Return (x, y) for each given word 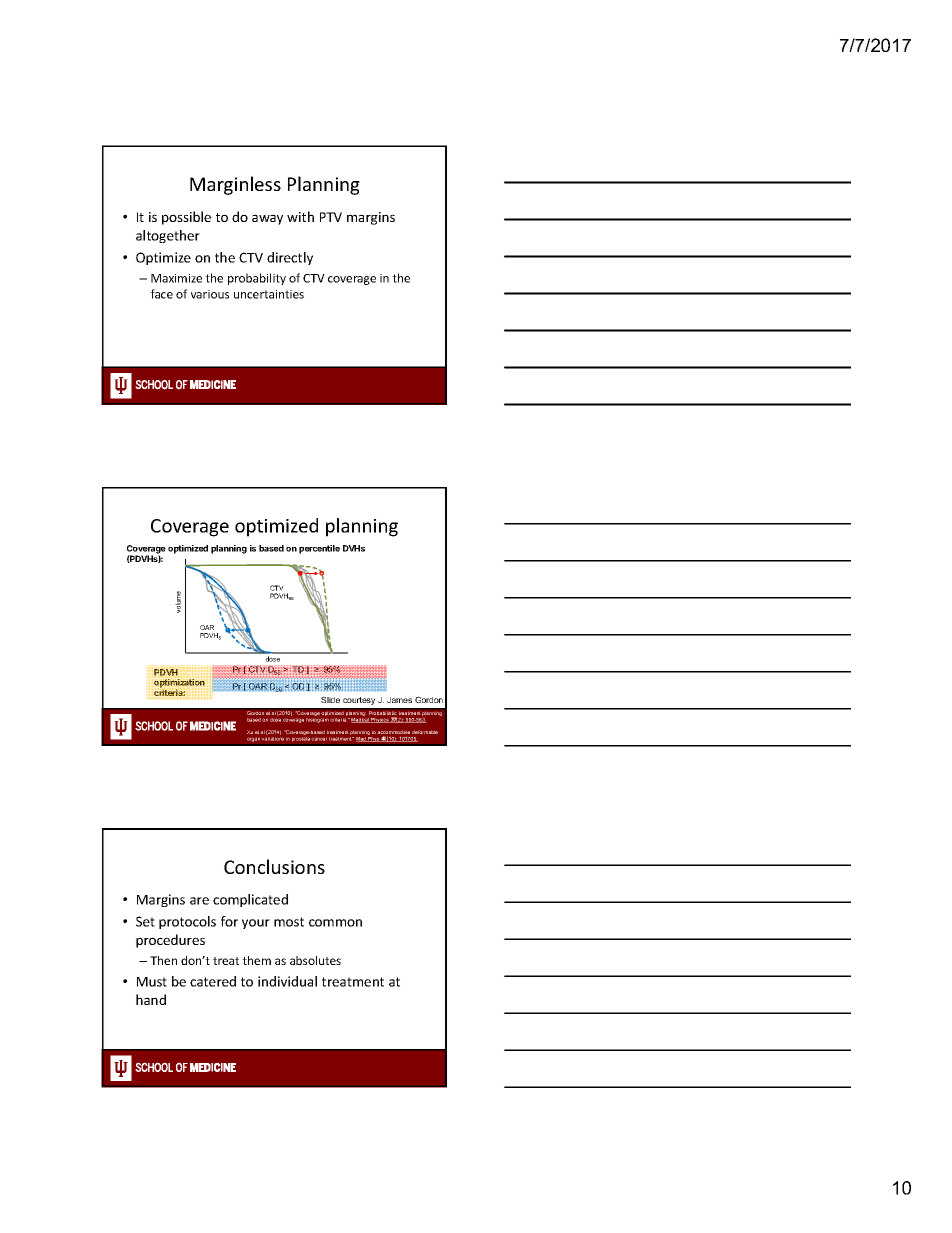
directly (290, 258)
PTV (331, 217)
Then (163, 960)
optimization (179, 684)
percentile (319, 549)
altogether (168, 236)
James (399, 700)
